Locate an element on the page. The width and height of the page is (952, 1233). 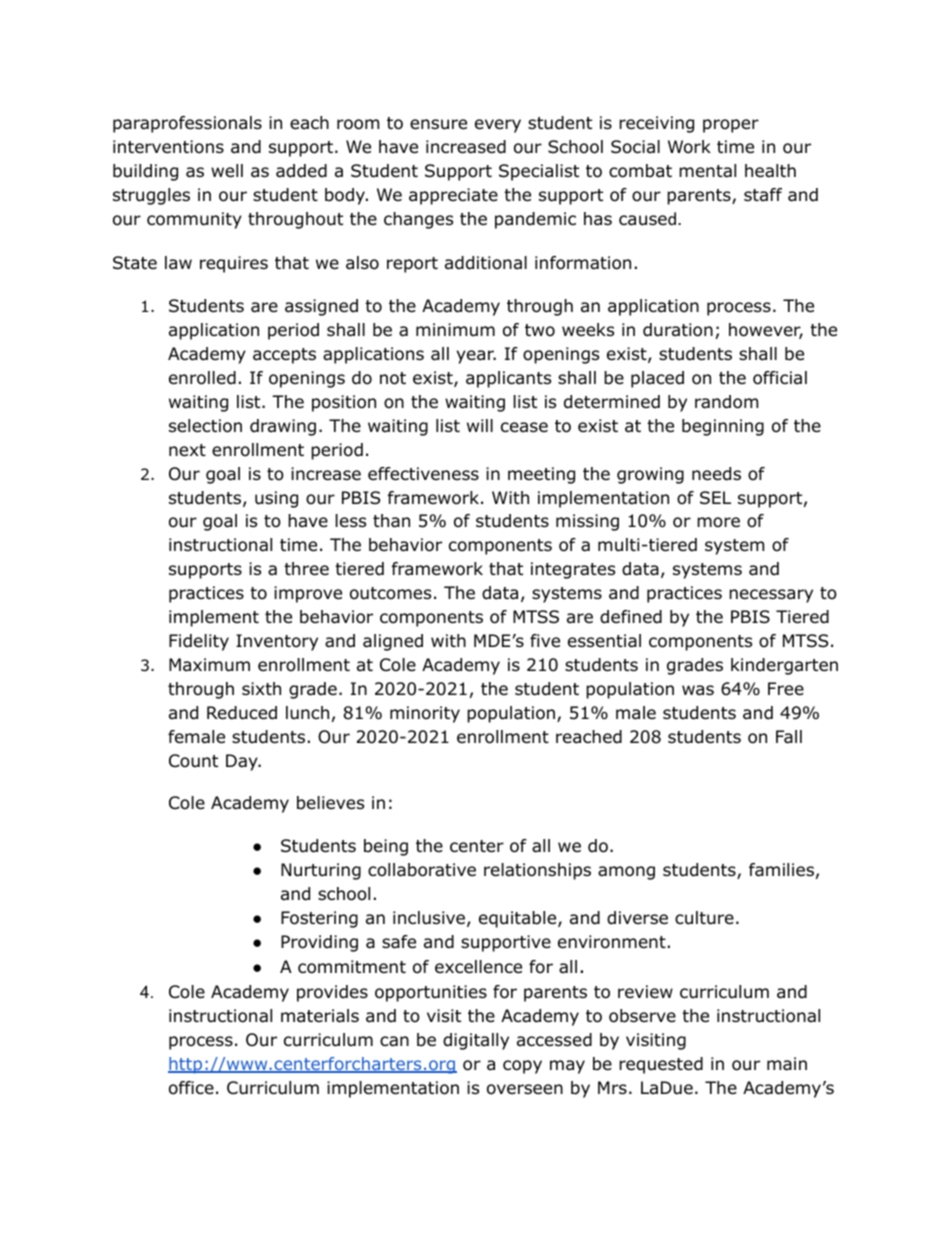
office is located at coordinates (191, 1088).
